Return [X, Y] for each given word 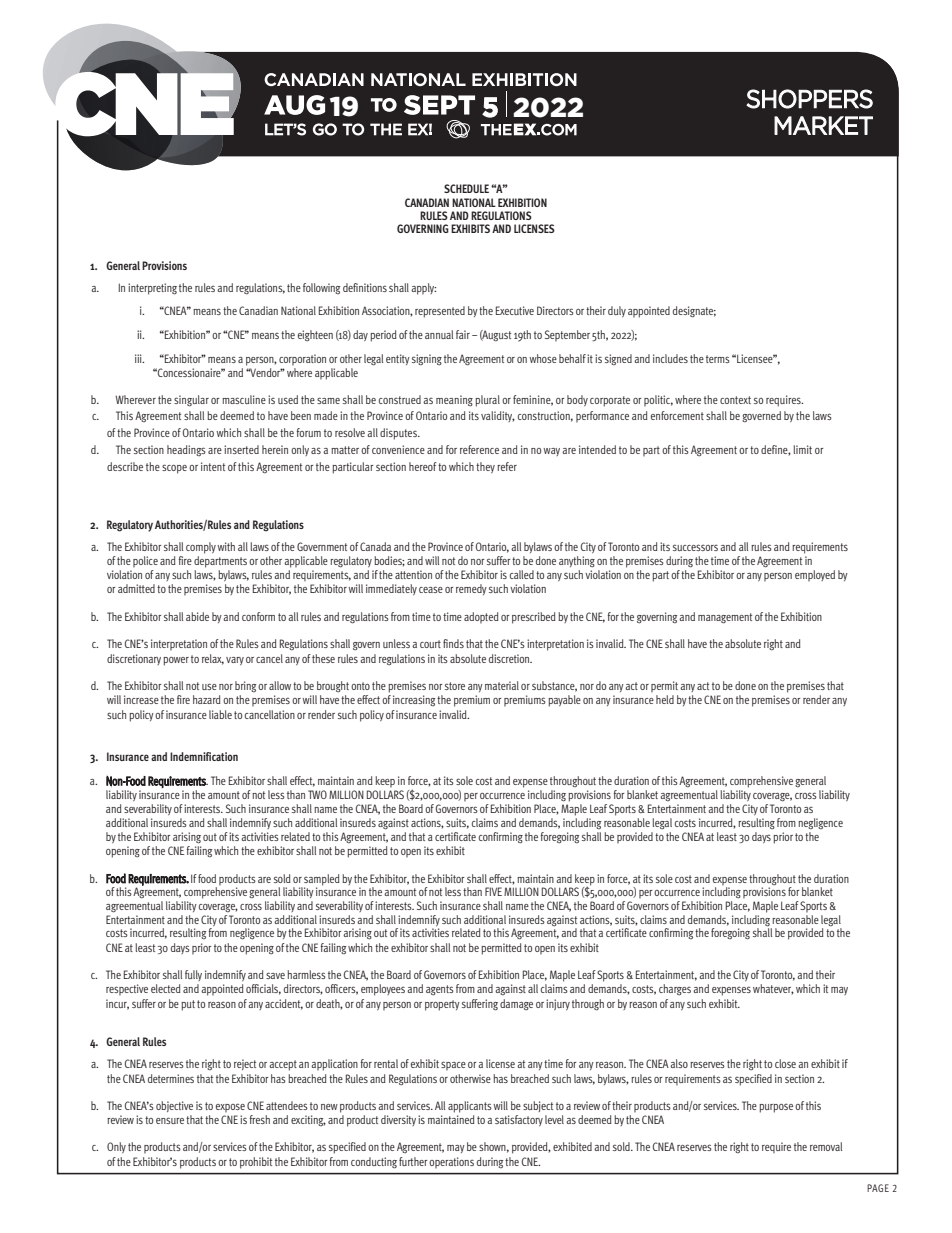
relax [213, 659]
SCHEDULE [466, 188]
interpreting [152, 289]
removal [826, 1146]
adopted [481, 618]
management [725, 618]
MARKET [823, 125]
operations [451, 1163]
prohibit [256, 1163]
